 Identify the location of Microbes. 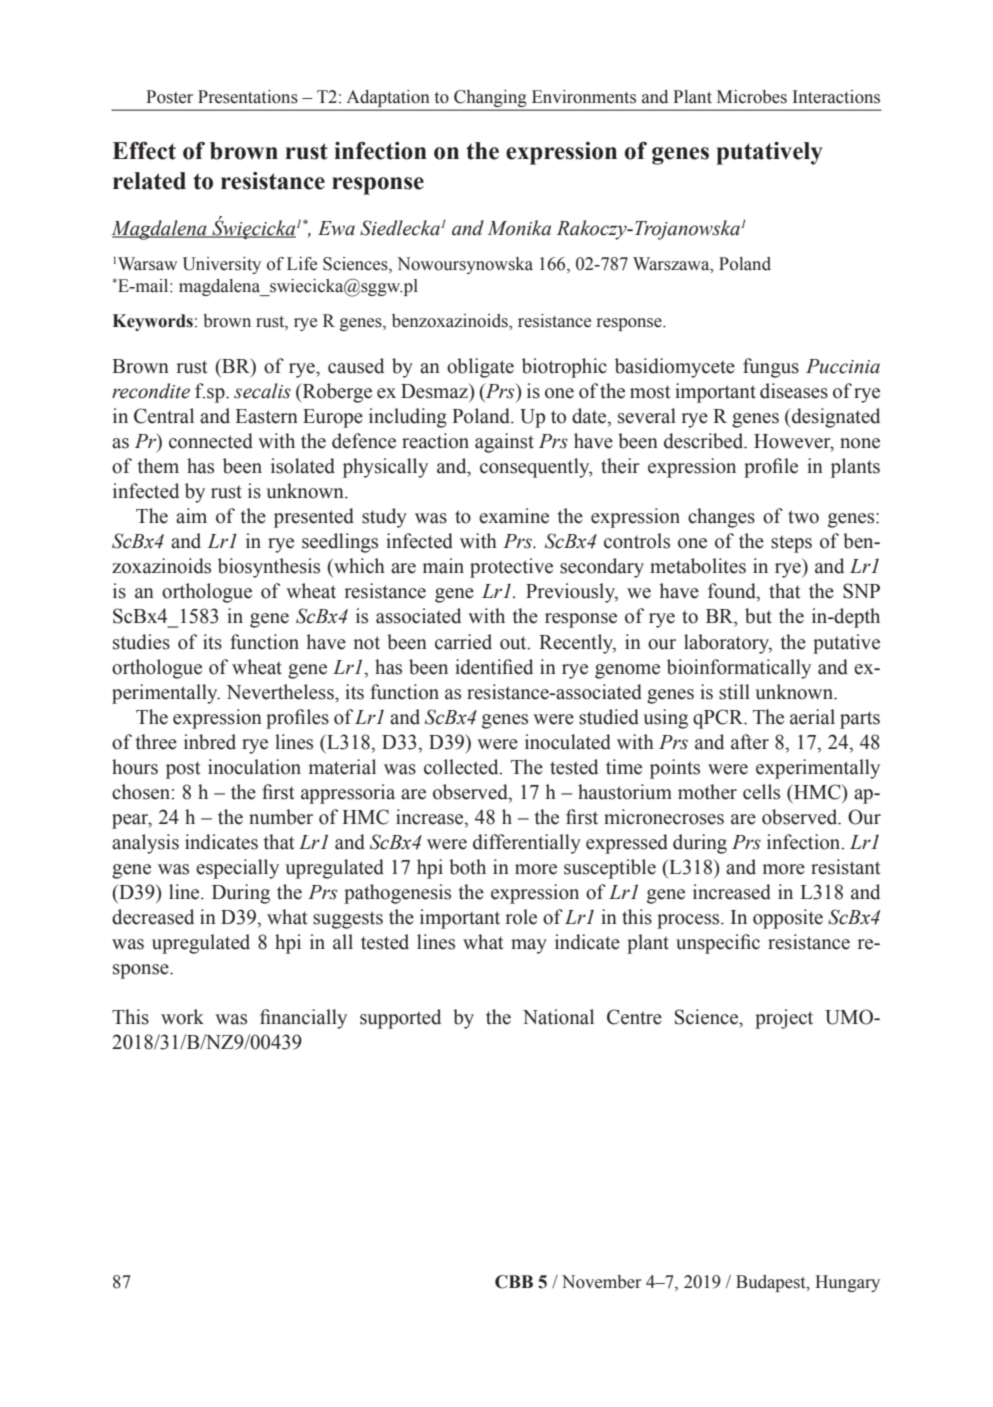
(752, 97).
